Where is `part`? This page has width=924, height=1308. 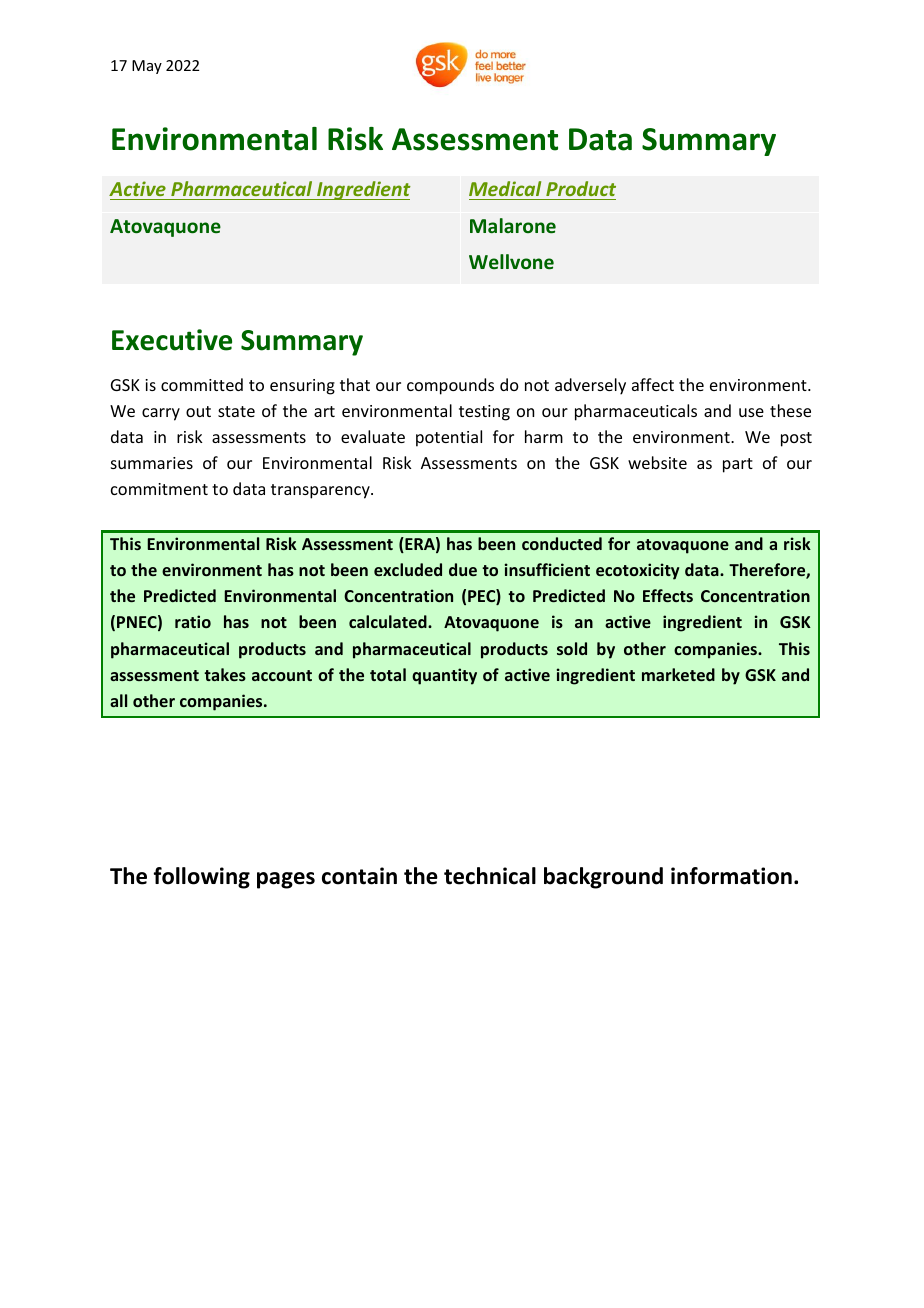
part is located at coordinates (738, 465).
